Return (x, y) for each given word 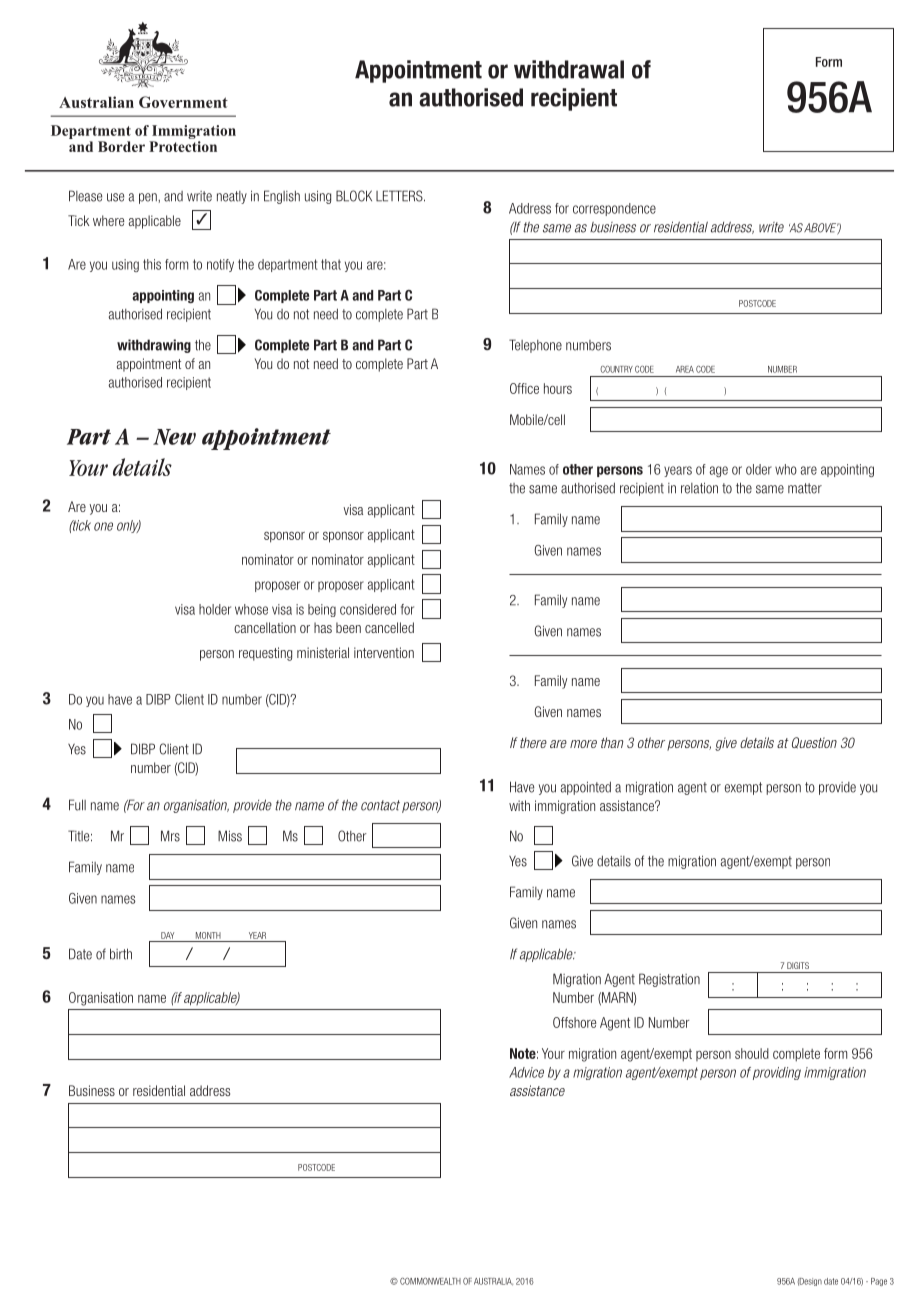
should (752, 1053)
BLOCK (354, 196)
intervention (384, 652)
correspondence (614, 209)
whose (251, 609)
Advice (526, 1072)
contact (380, 805)
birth (121, 954)
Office (524, 388)
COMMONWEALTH (430, 1281)
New (174, 437)
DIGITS (798, 965)
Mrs (170, 836)
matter (805, 488)
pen (149, 198)
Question (814, 743)
